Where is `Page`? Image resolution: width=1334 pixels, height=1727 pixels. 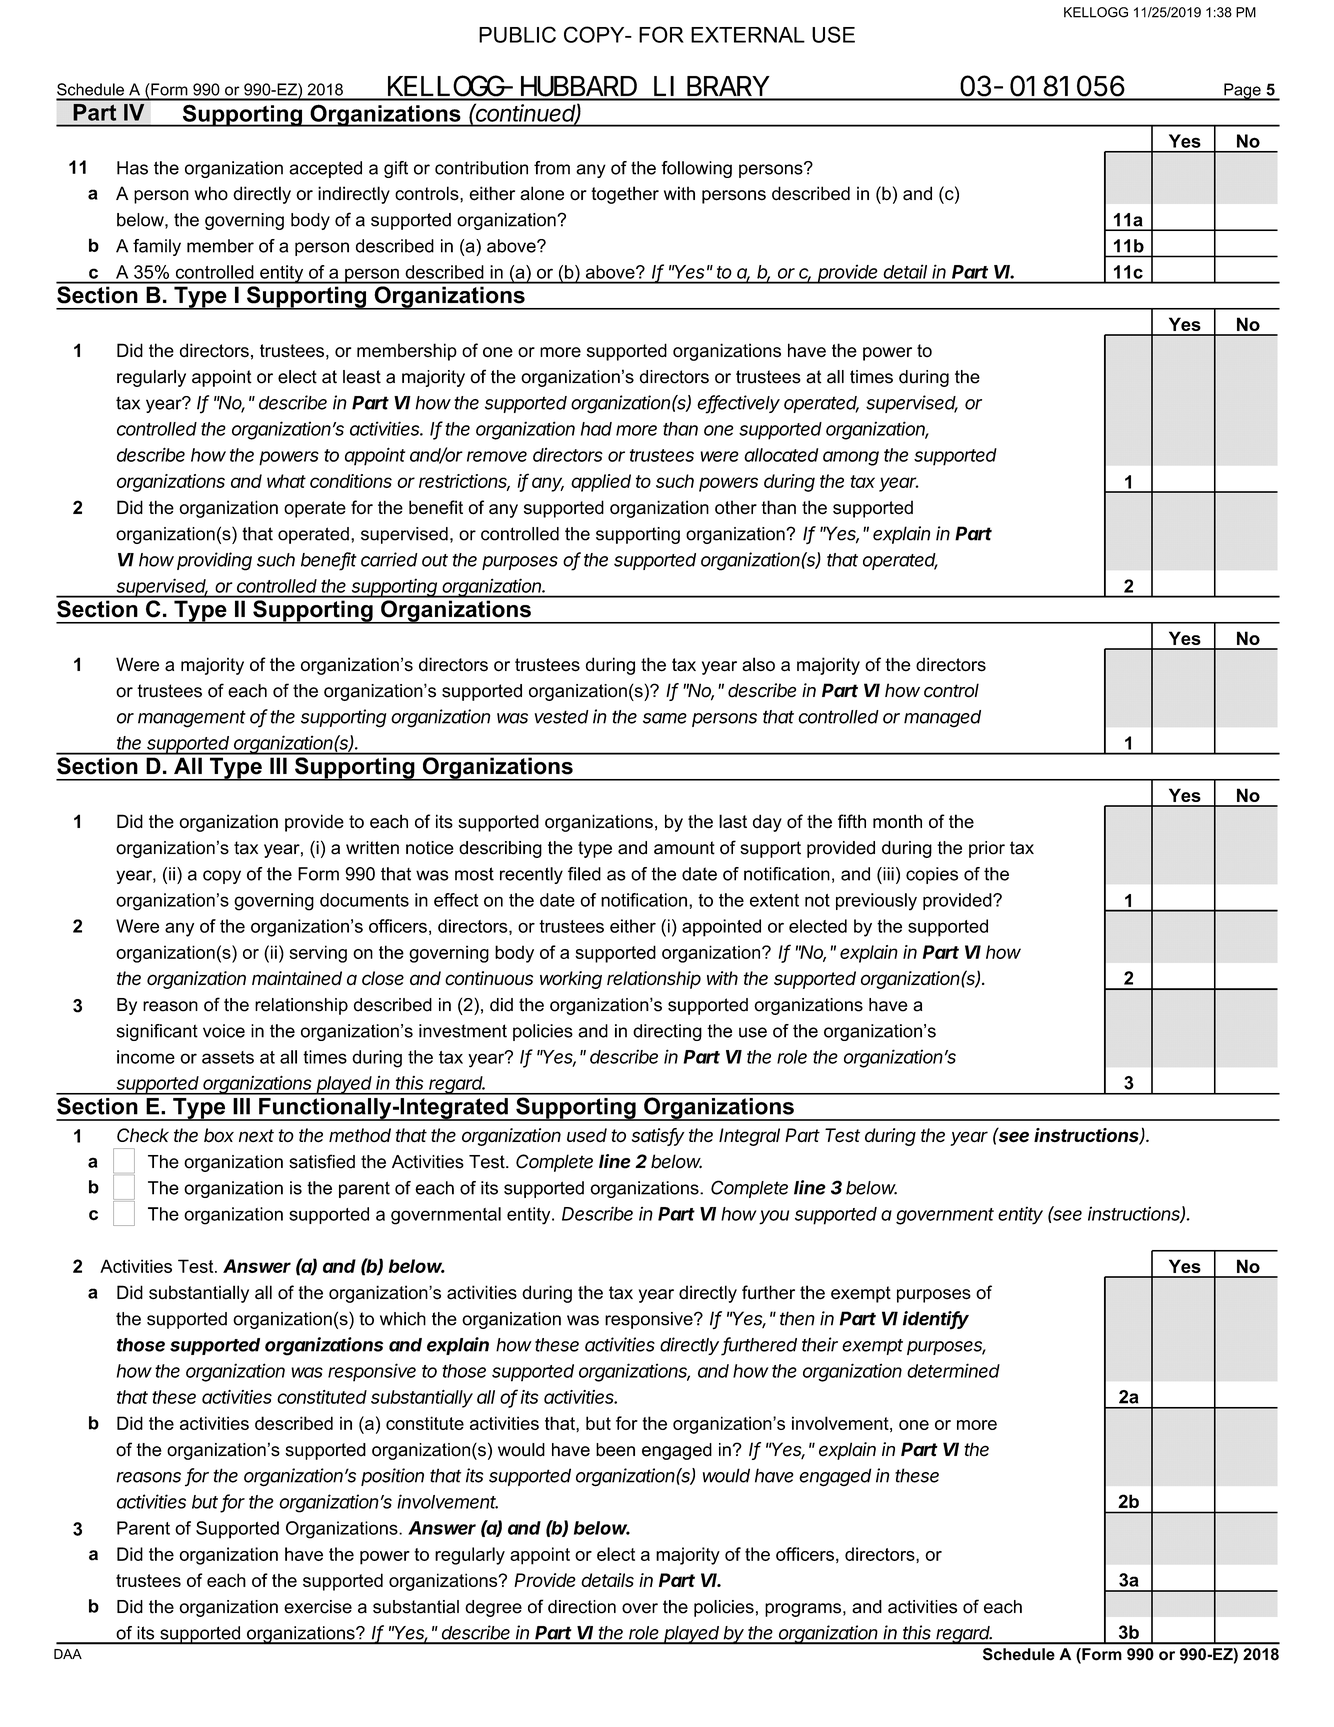 Page is located at coordinates (1242, 92).
